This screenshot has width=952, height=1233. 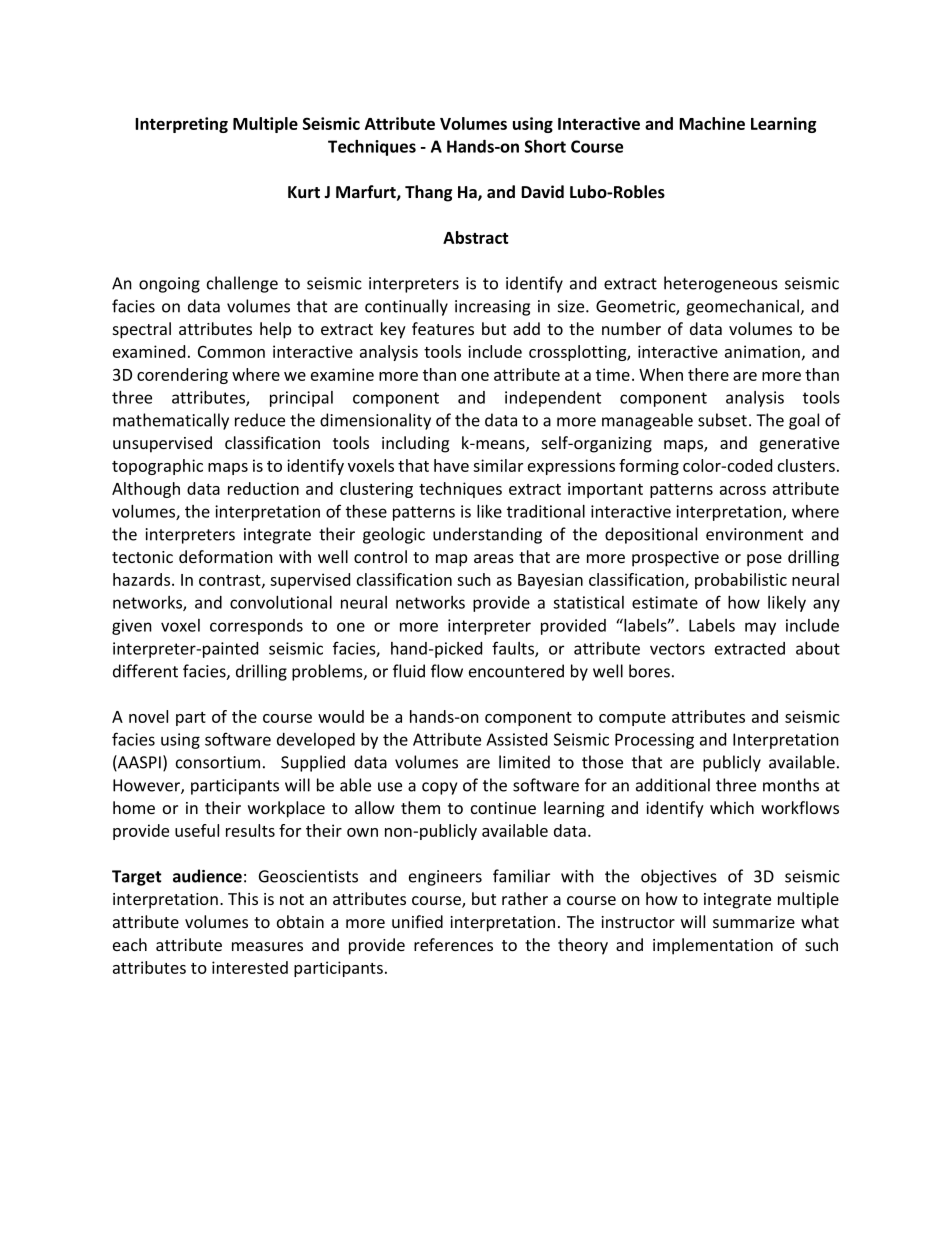 What do you see at coordinates (762, 351) in the screenshot?
I see `animation` at bounding box center [762, 351].
